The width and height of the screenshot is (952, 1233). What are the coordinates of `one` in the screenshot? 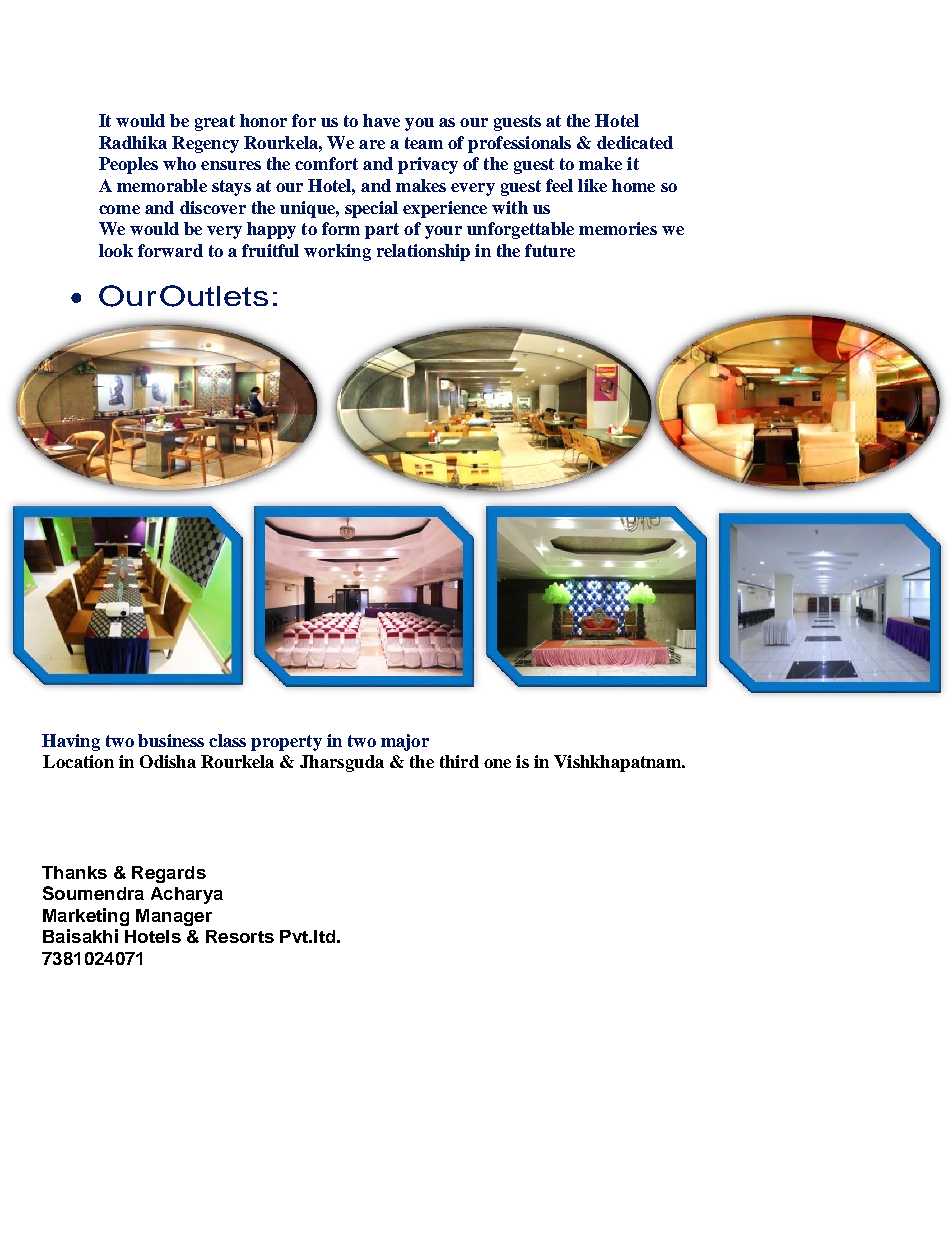 It's located at (497, 763).
